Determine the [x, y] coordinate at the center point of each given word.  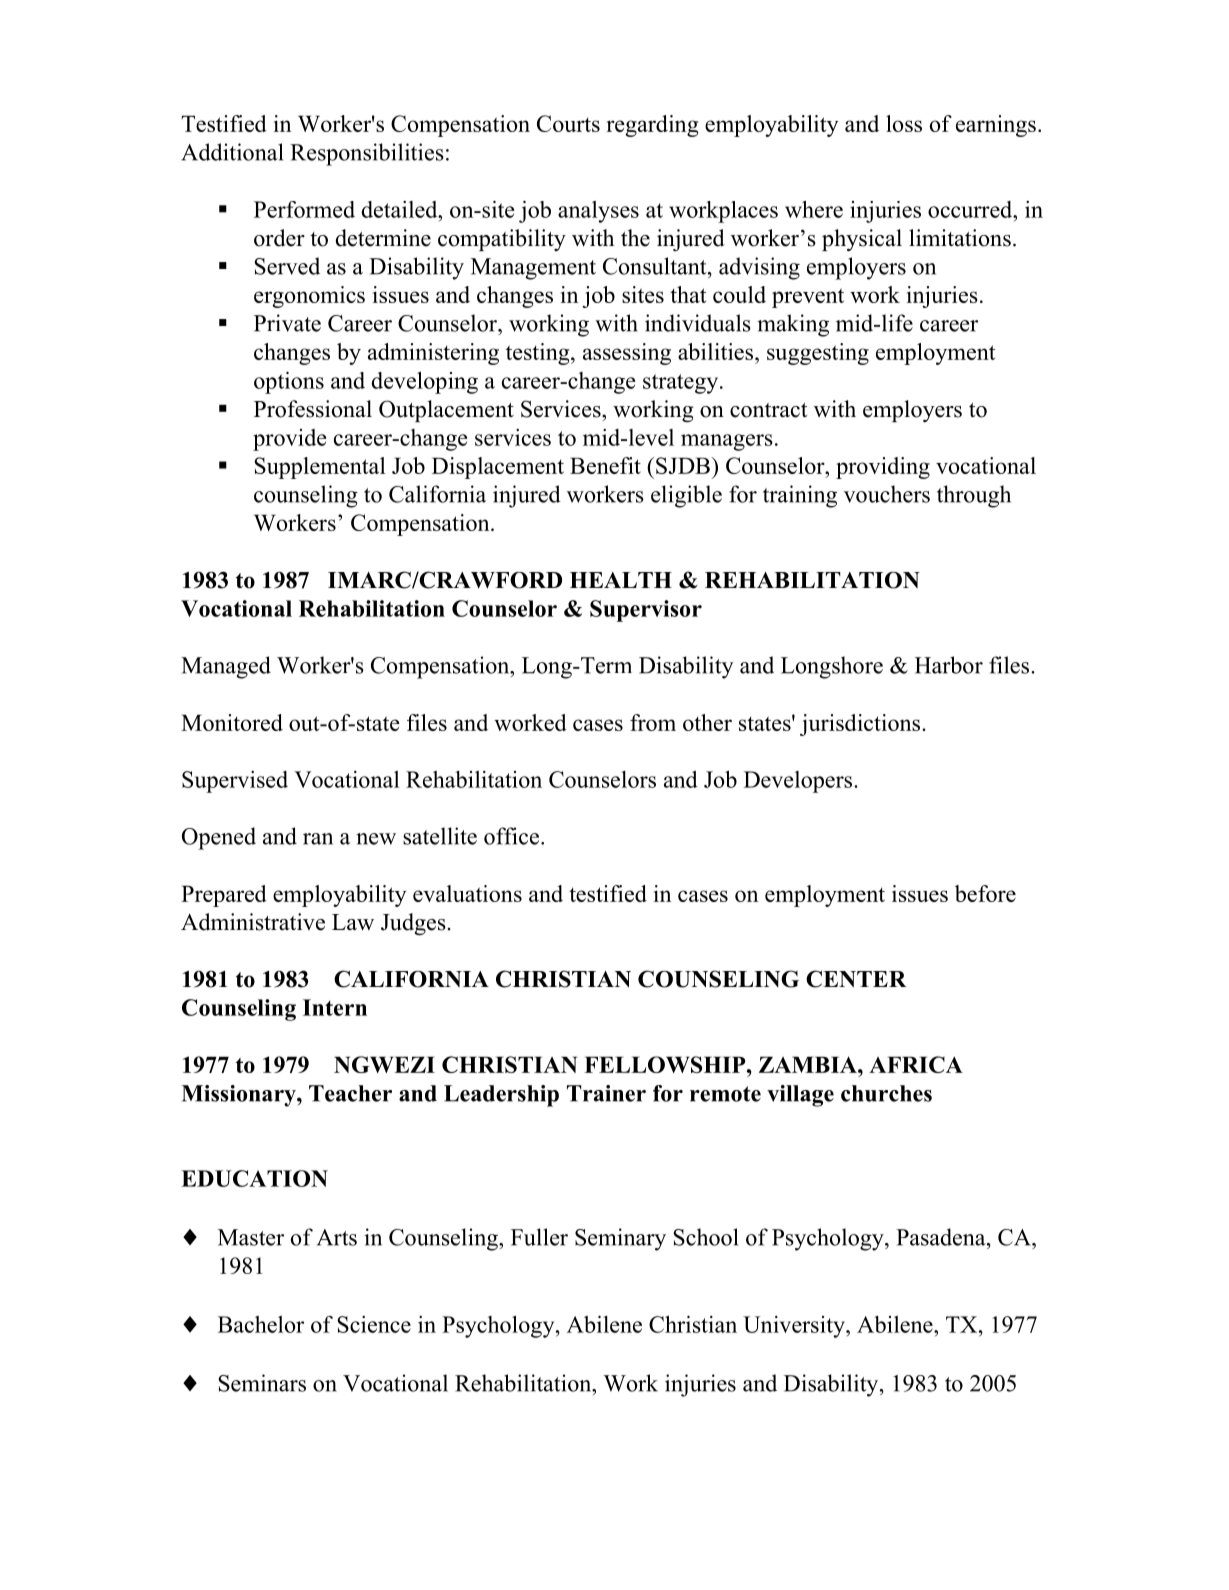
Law [353, 922]
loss [904, 123]
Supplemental [320, 468]
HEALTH [621, 580]
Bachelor [261, 1324]
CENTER [856, 979]
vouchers [887, 494]
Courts [568, 123]
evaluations [467, 893]
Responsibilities [367, 154]
